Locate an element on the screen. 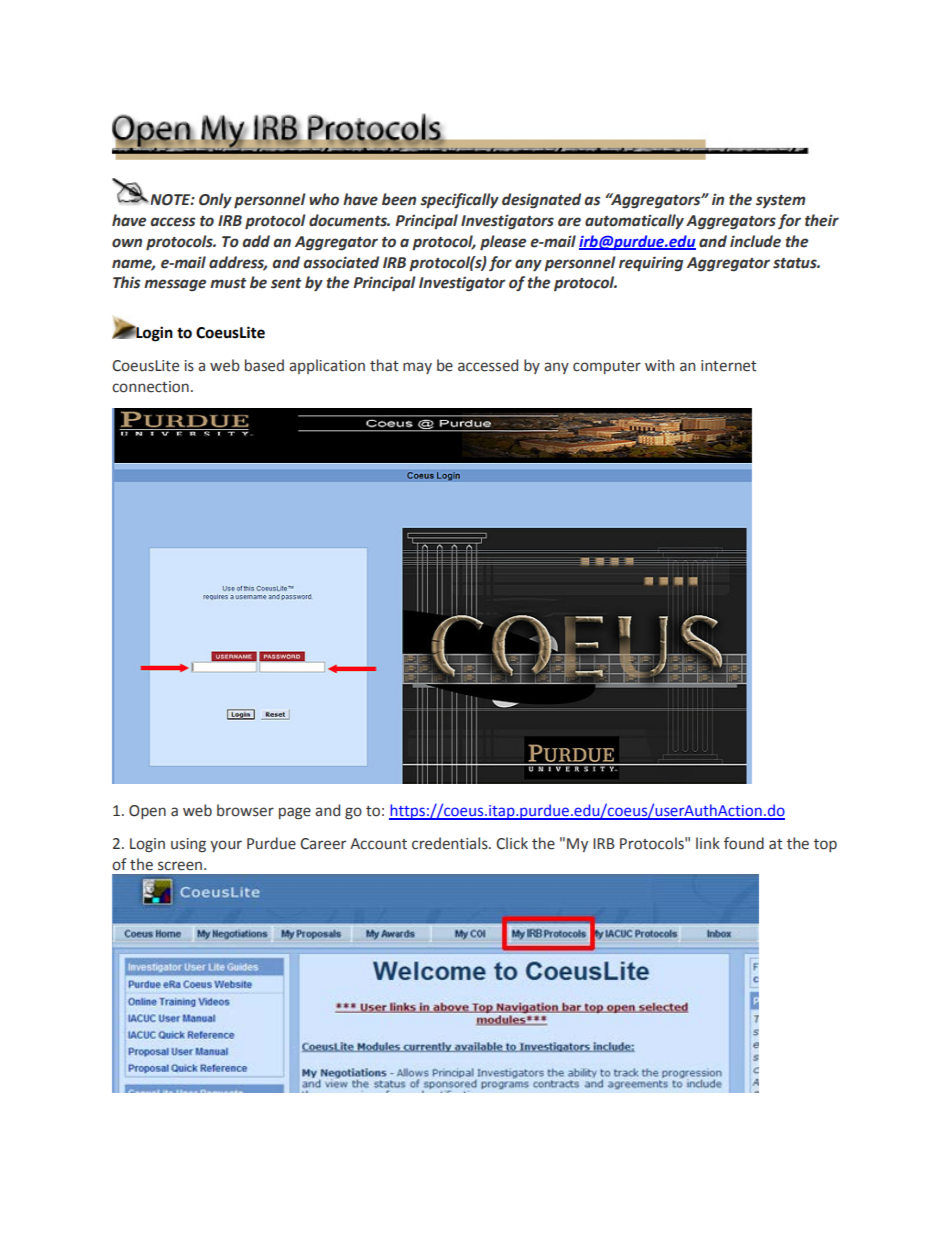 This screenshot has height=1233, width=952. credentials is located at coordinates (451, 843).
